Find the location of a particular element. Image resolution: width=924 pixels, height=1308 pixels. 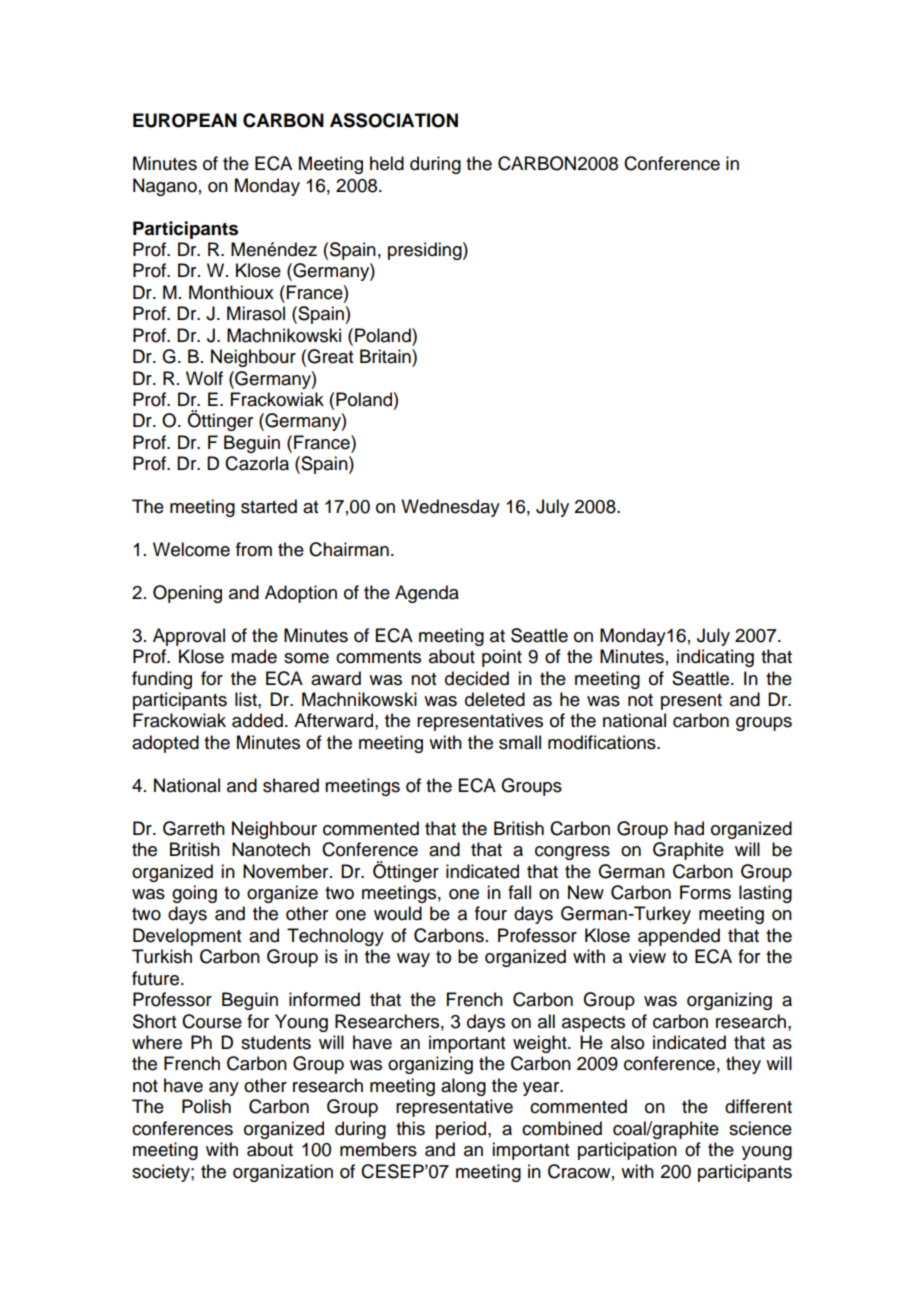

Development is located at coordinates (187, 937).
